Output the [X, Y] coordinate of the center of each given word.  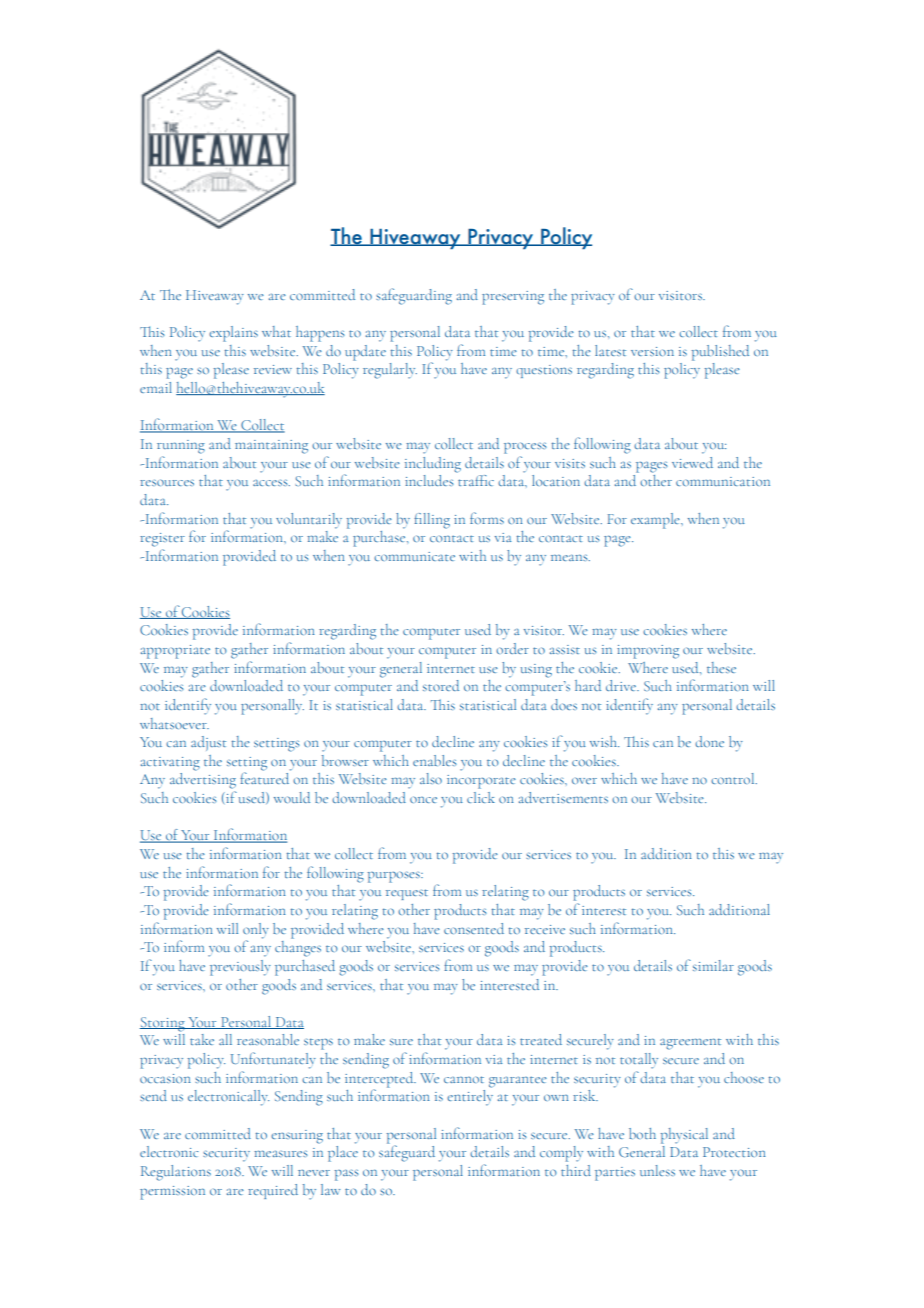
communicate [414, 556]
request [407, 894]
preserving [513, 298]
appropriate [175, 652]
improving [648, 652]
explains [233, 334]
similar [713, 965]
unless [657, 1170]
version [652, 351]
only [256, 931]
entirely [470, 1098]
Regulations [176, 1173]
